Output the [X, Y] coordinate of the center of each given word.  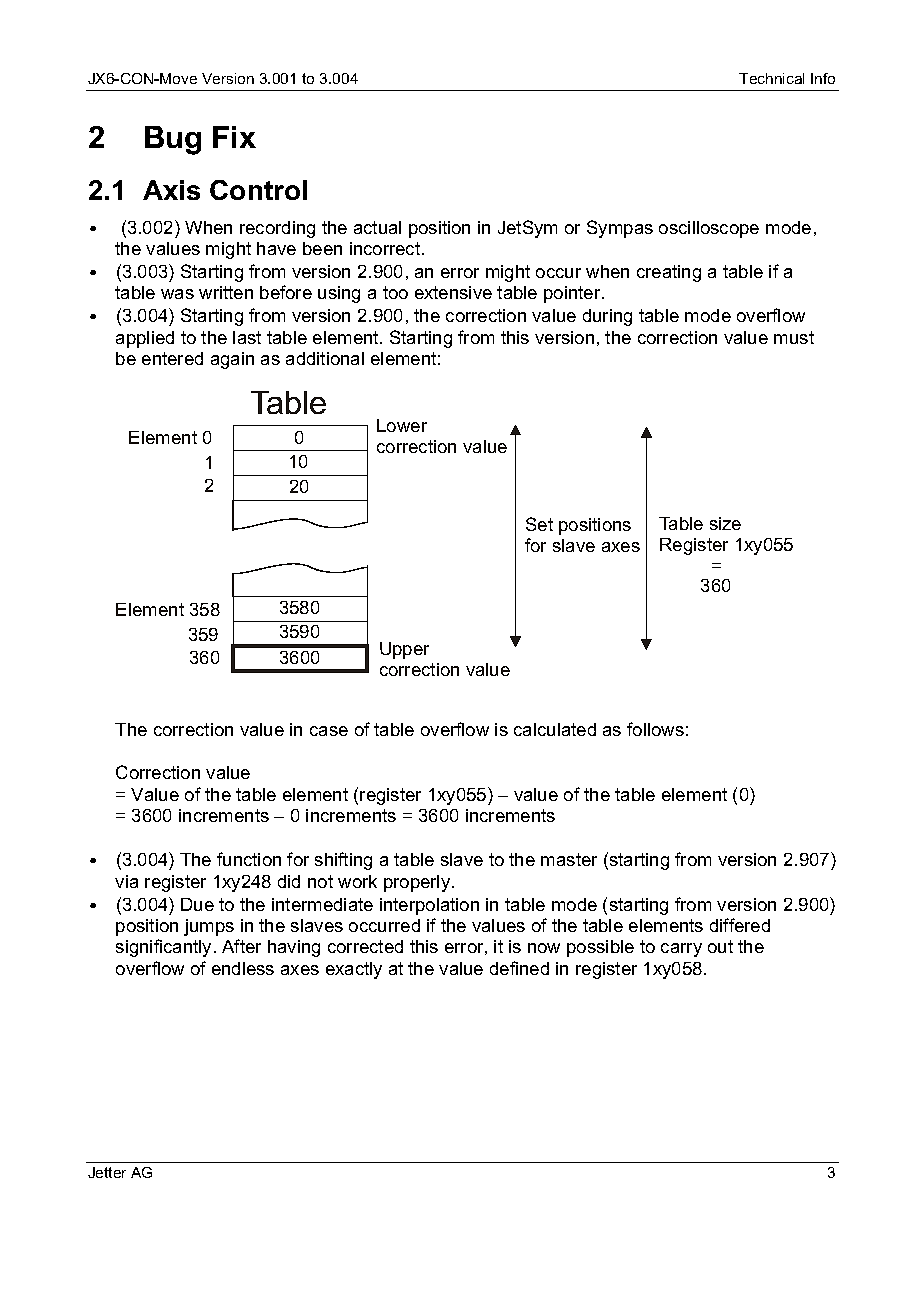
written [226, 292]
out [720, 946]
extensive [453, 292]
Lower [402, 425]
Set [539, 524]
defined [519, 968]
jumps [209, 927]
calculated [555, 729]
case [329, 731]
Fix [234, 137]
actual [377, 227]
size [725, 523]
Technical [771, 78]
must [794, 337]
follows [655, 729]
